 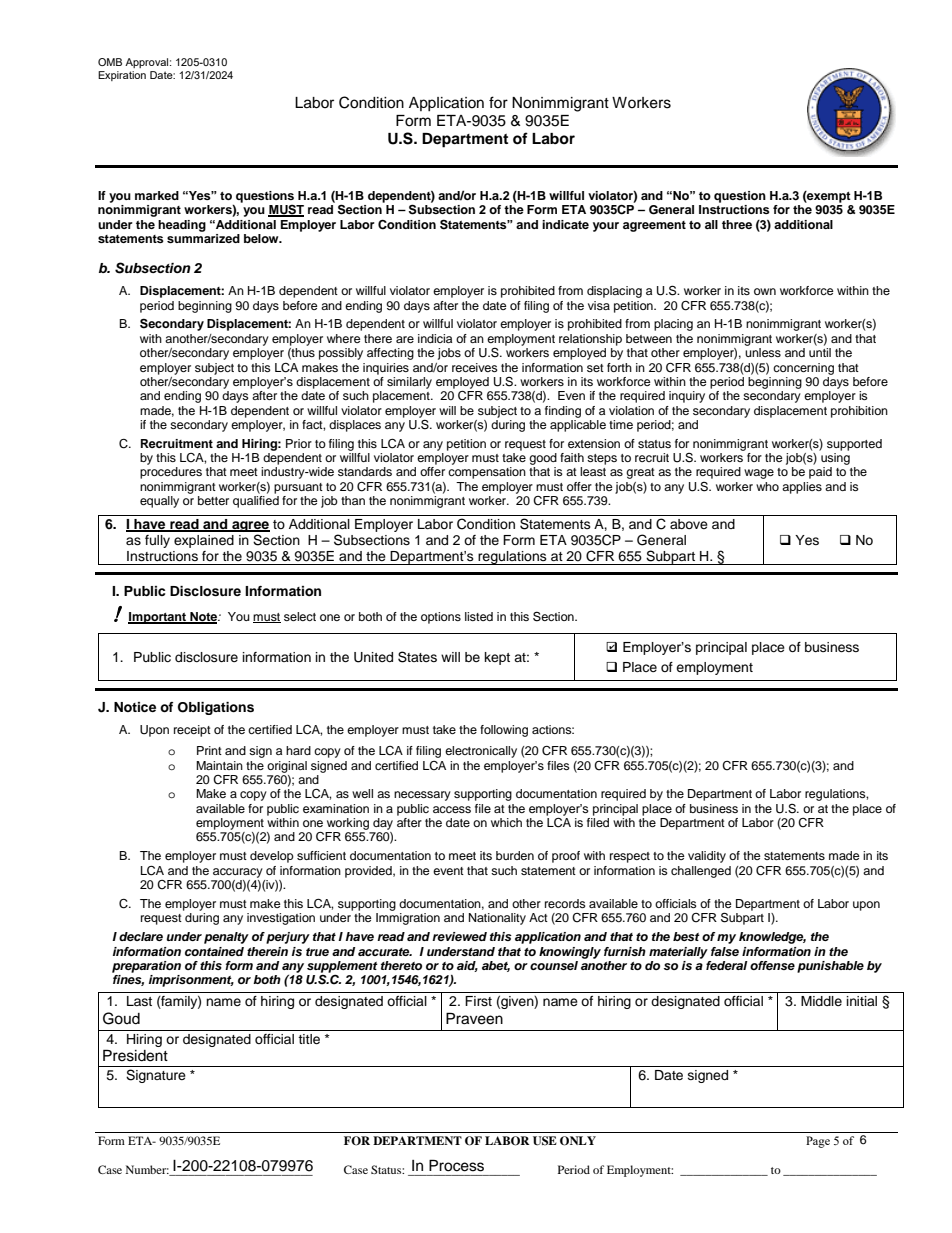 I want to click on wage, so click(x=759, y=474).
